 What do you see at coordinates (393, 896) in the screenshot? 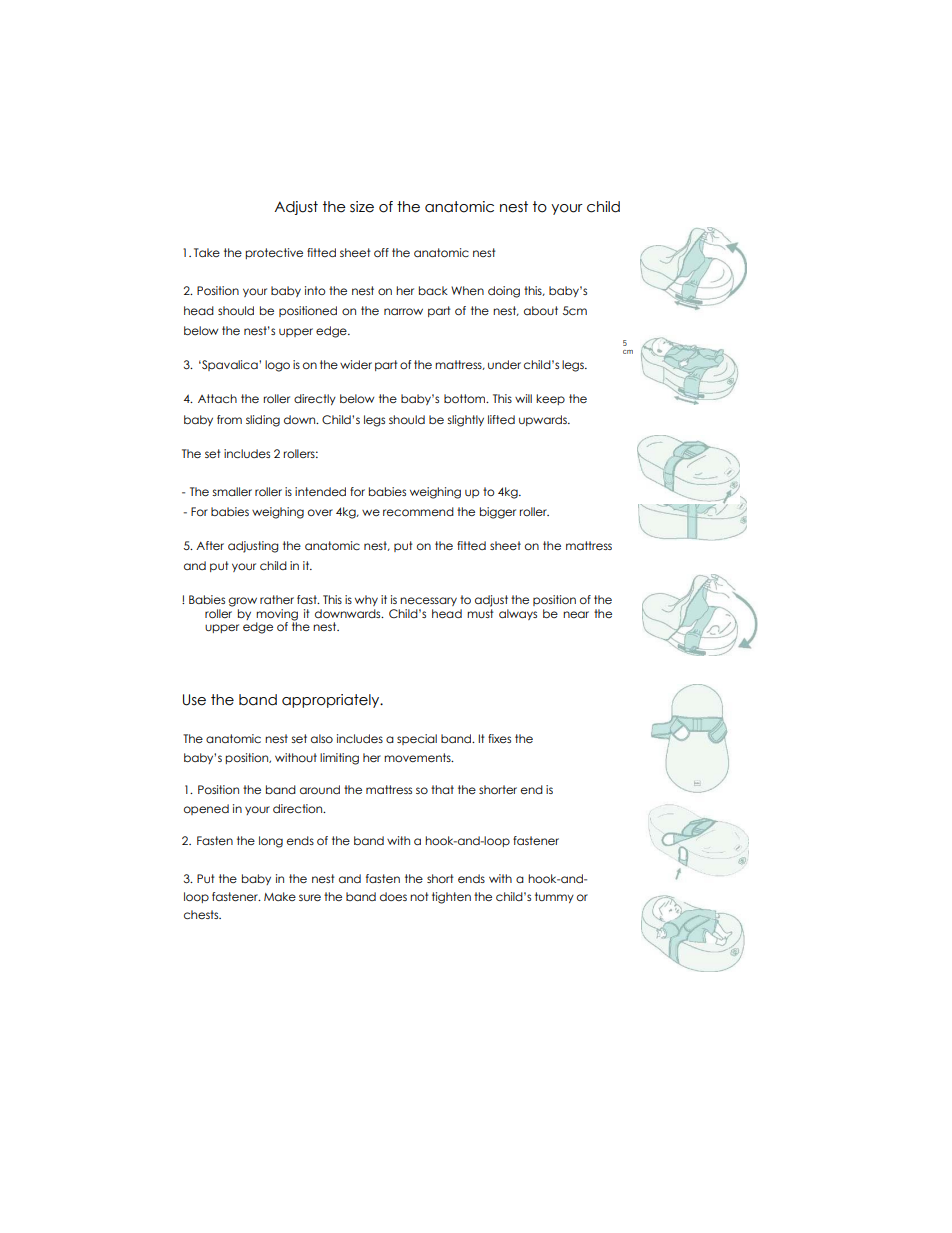
I see `does` at bounding box center [393, 896].
